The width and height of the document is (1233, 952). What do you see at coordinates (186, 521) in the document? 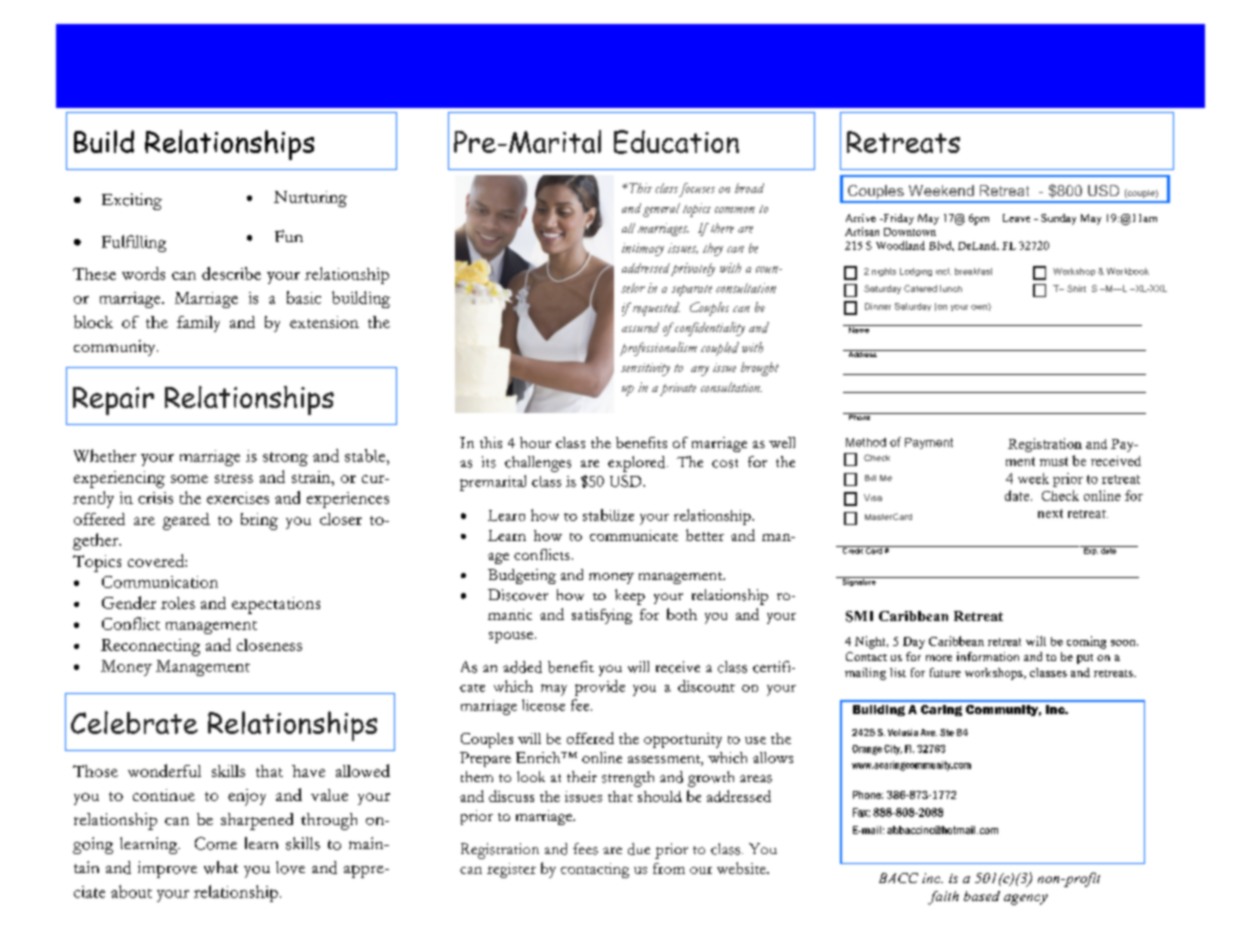
I see `geared` at bounding box center [186, 521].
